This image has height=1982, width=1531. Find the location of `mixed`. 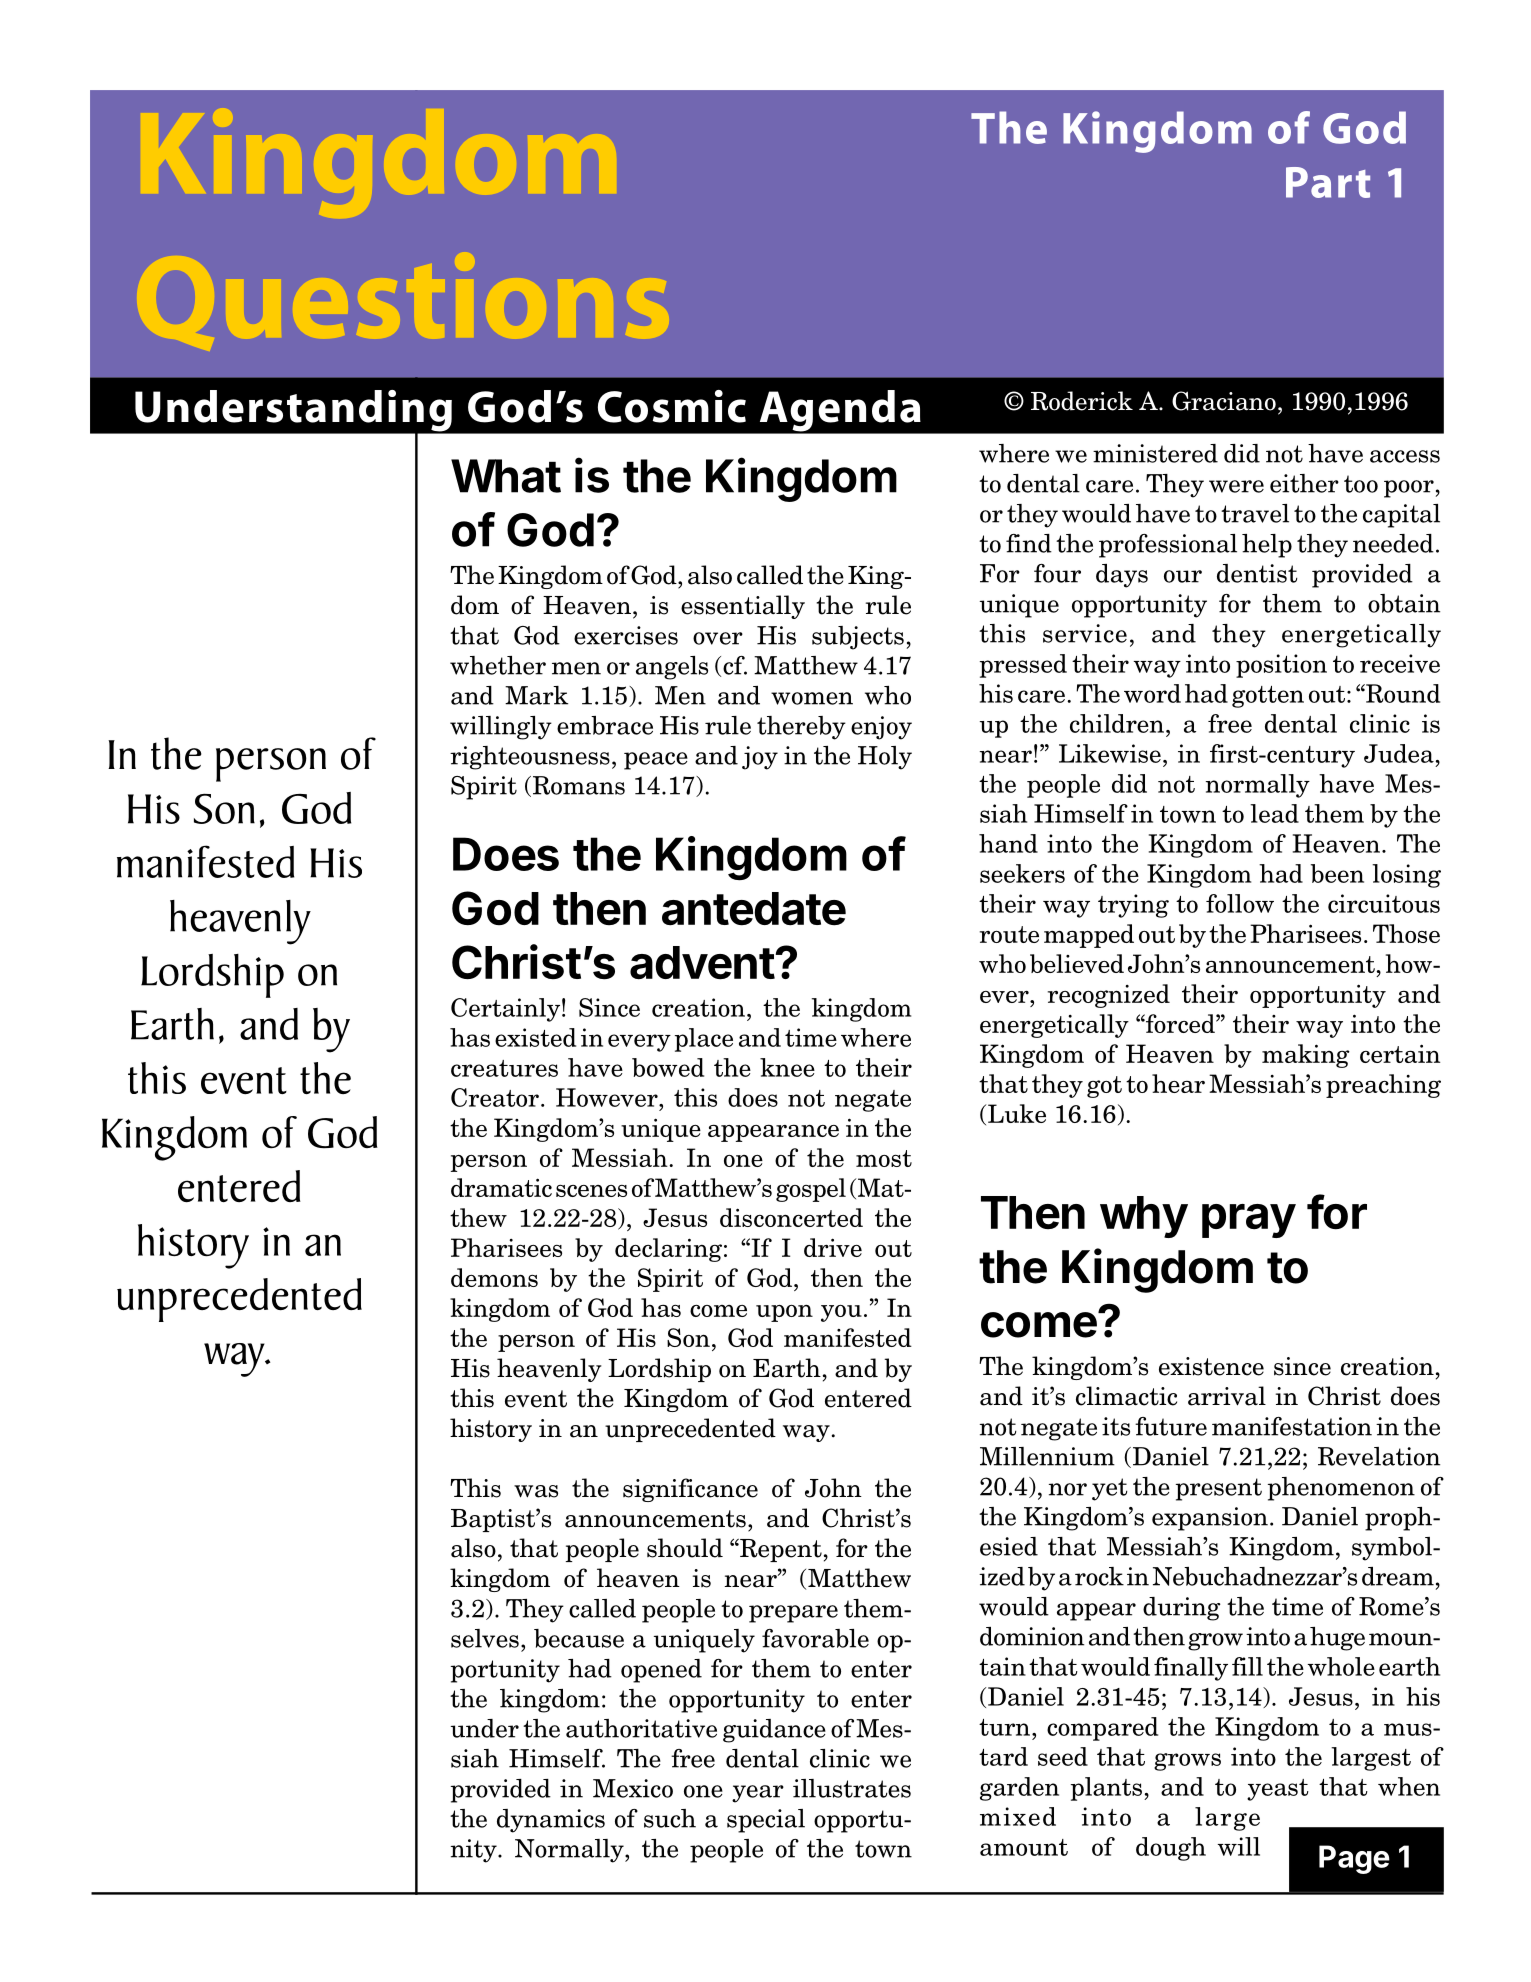

mixed is located at coordinates (1018, 1816).
